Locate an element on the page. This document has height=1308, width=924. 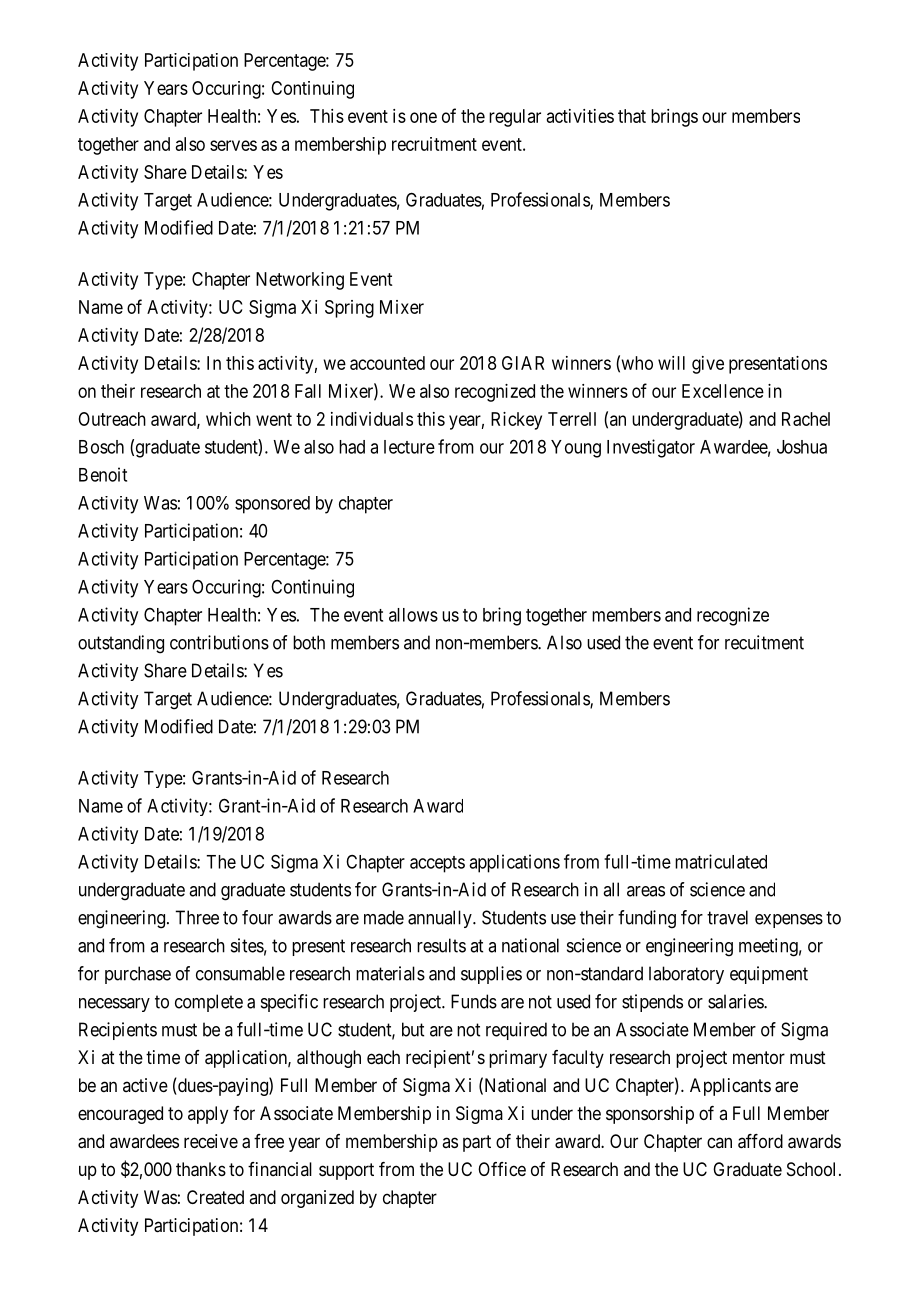
Investigator is located at coordinates (651, 448).
